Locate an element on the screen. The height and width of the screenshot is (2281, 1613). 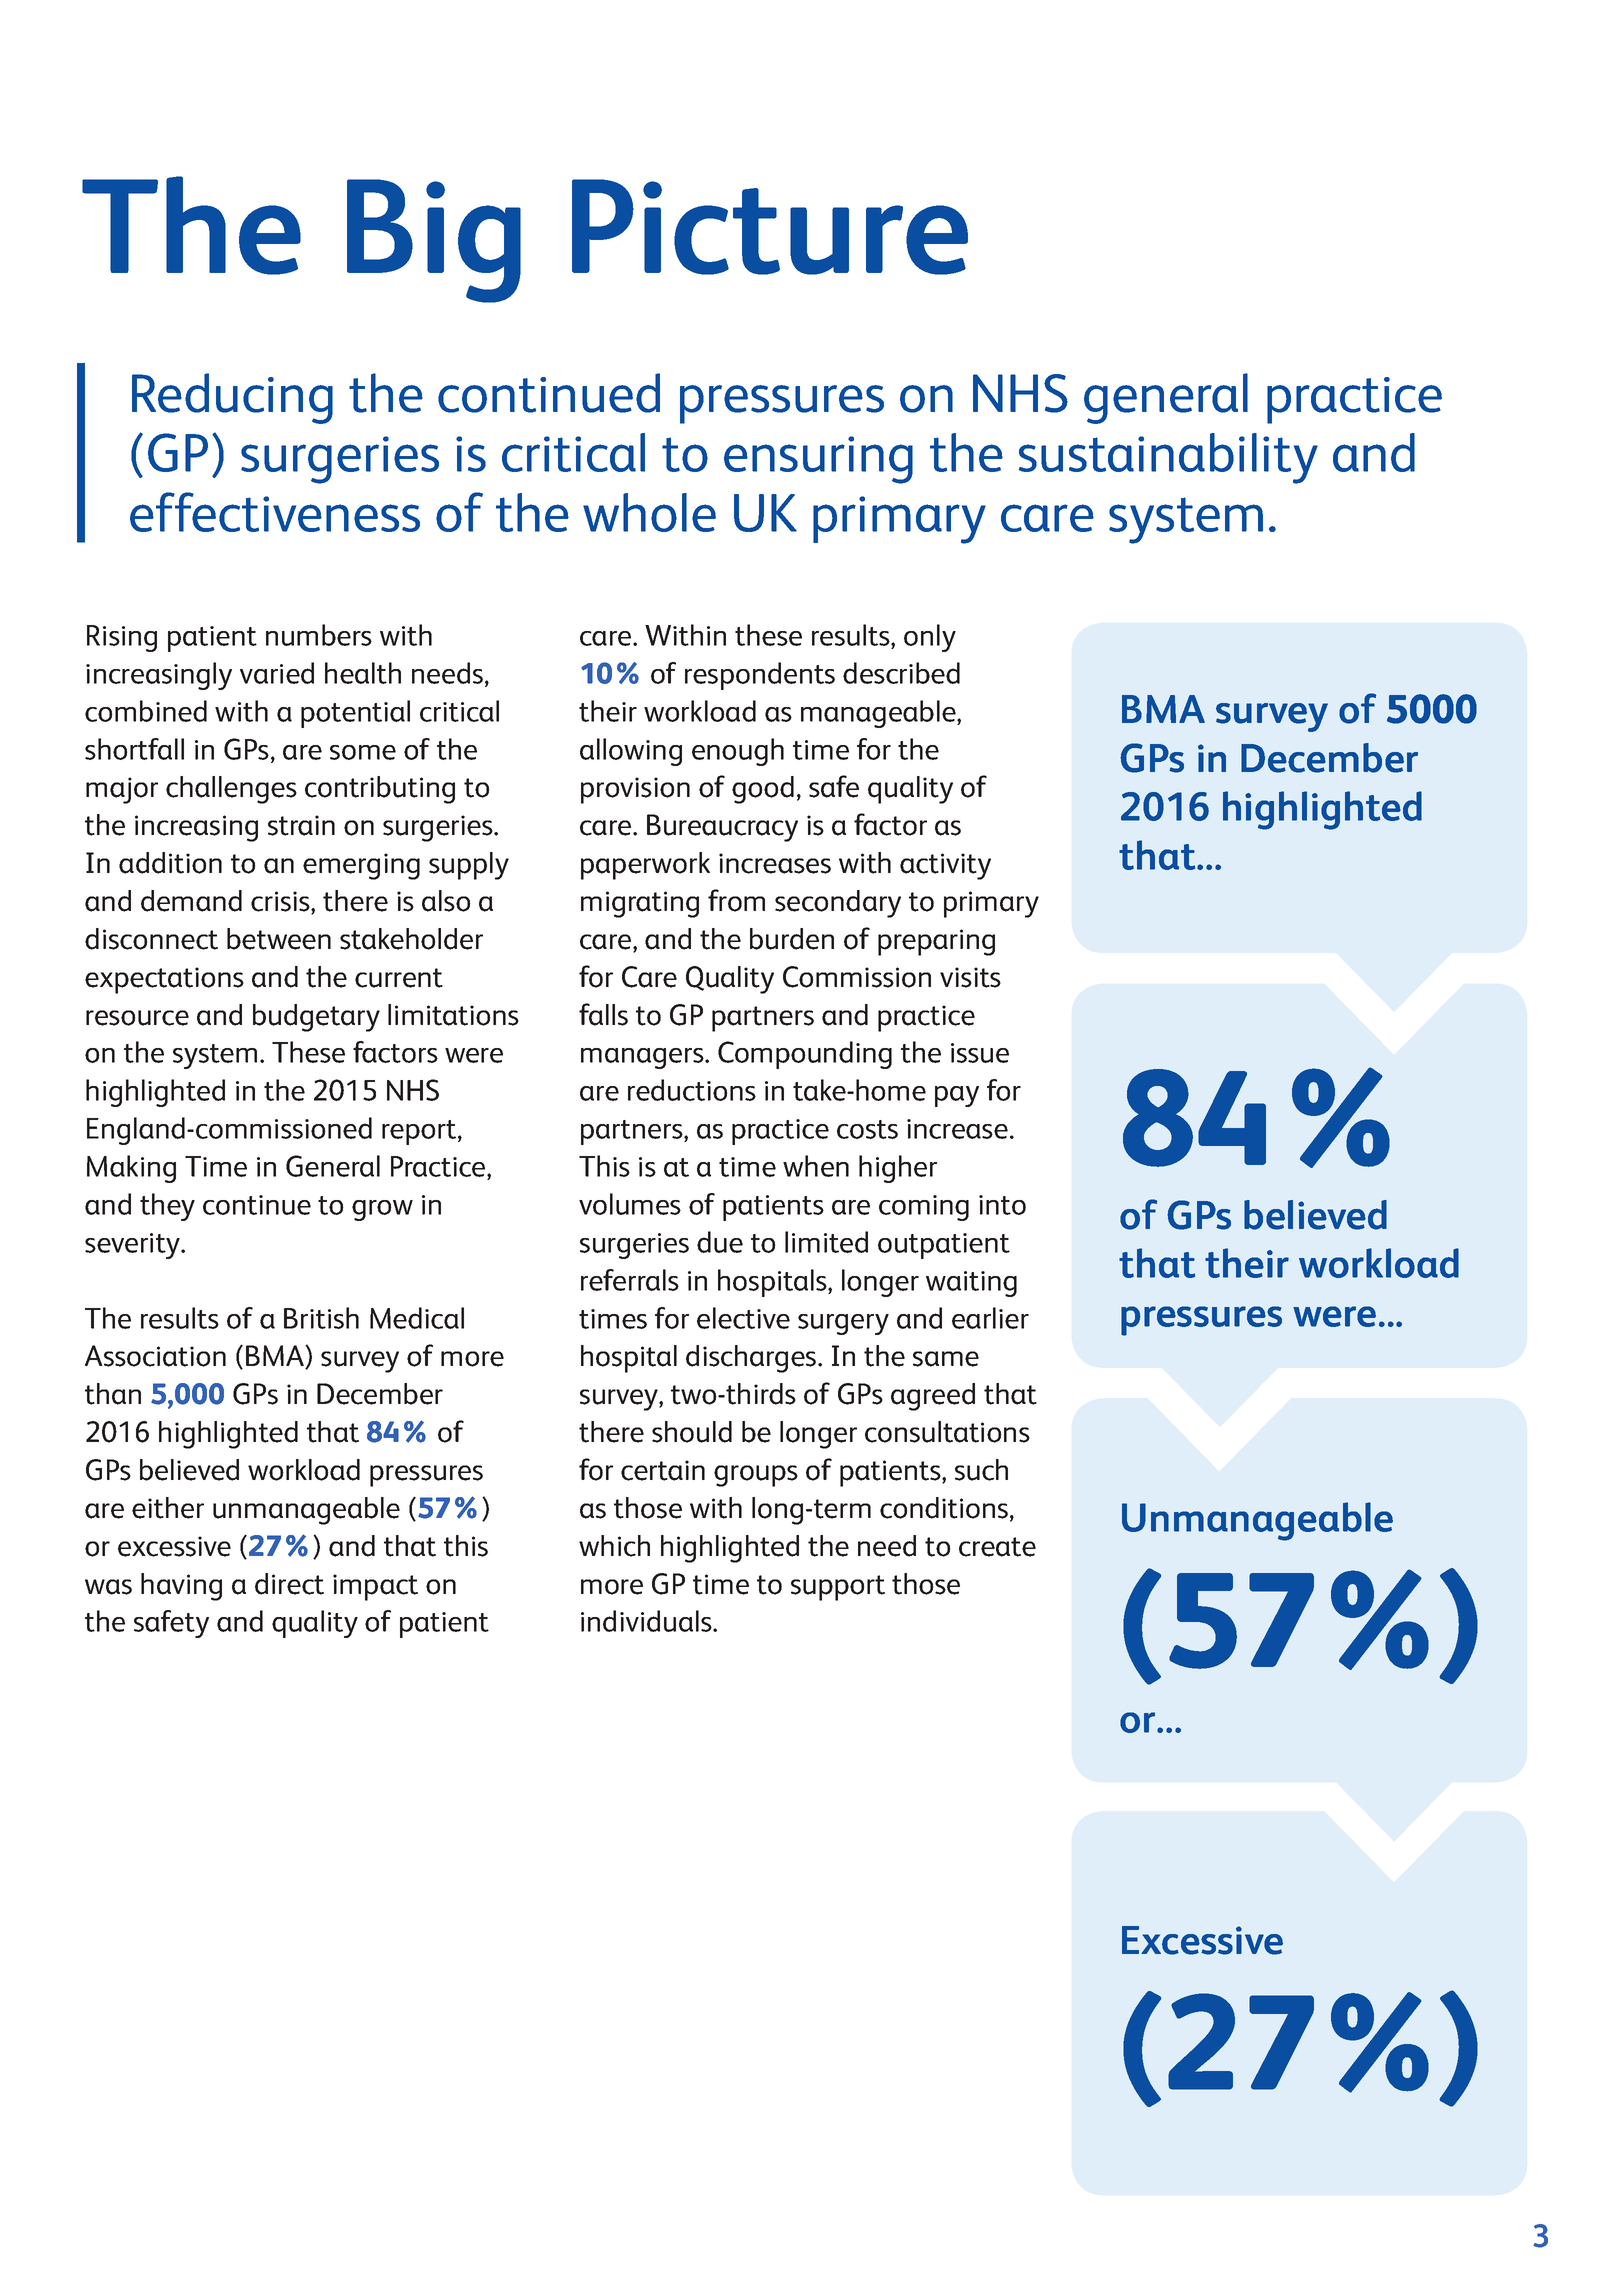
visits is located at coordinates (970, 977).
